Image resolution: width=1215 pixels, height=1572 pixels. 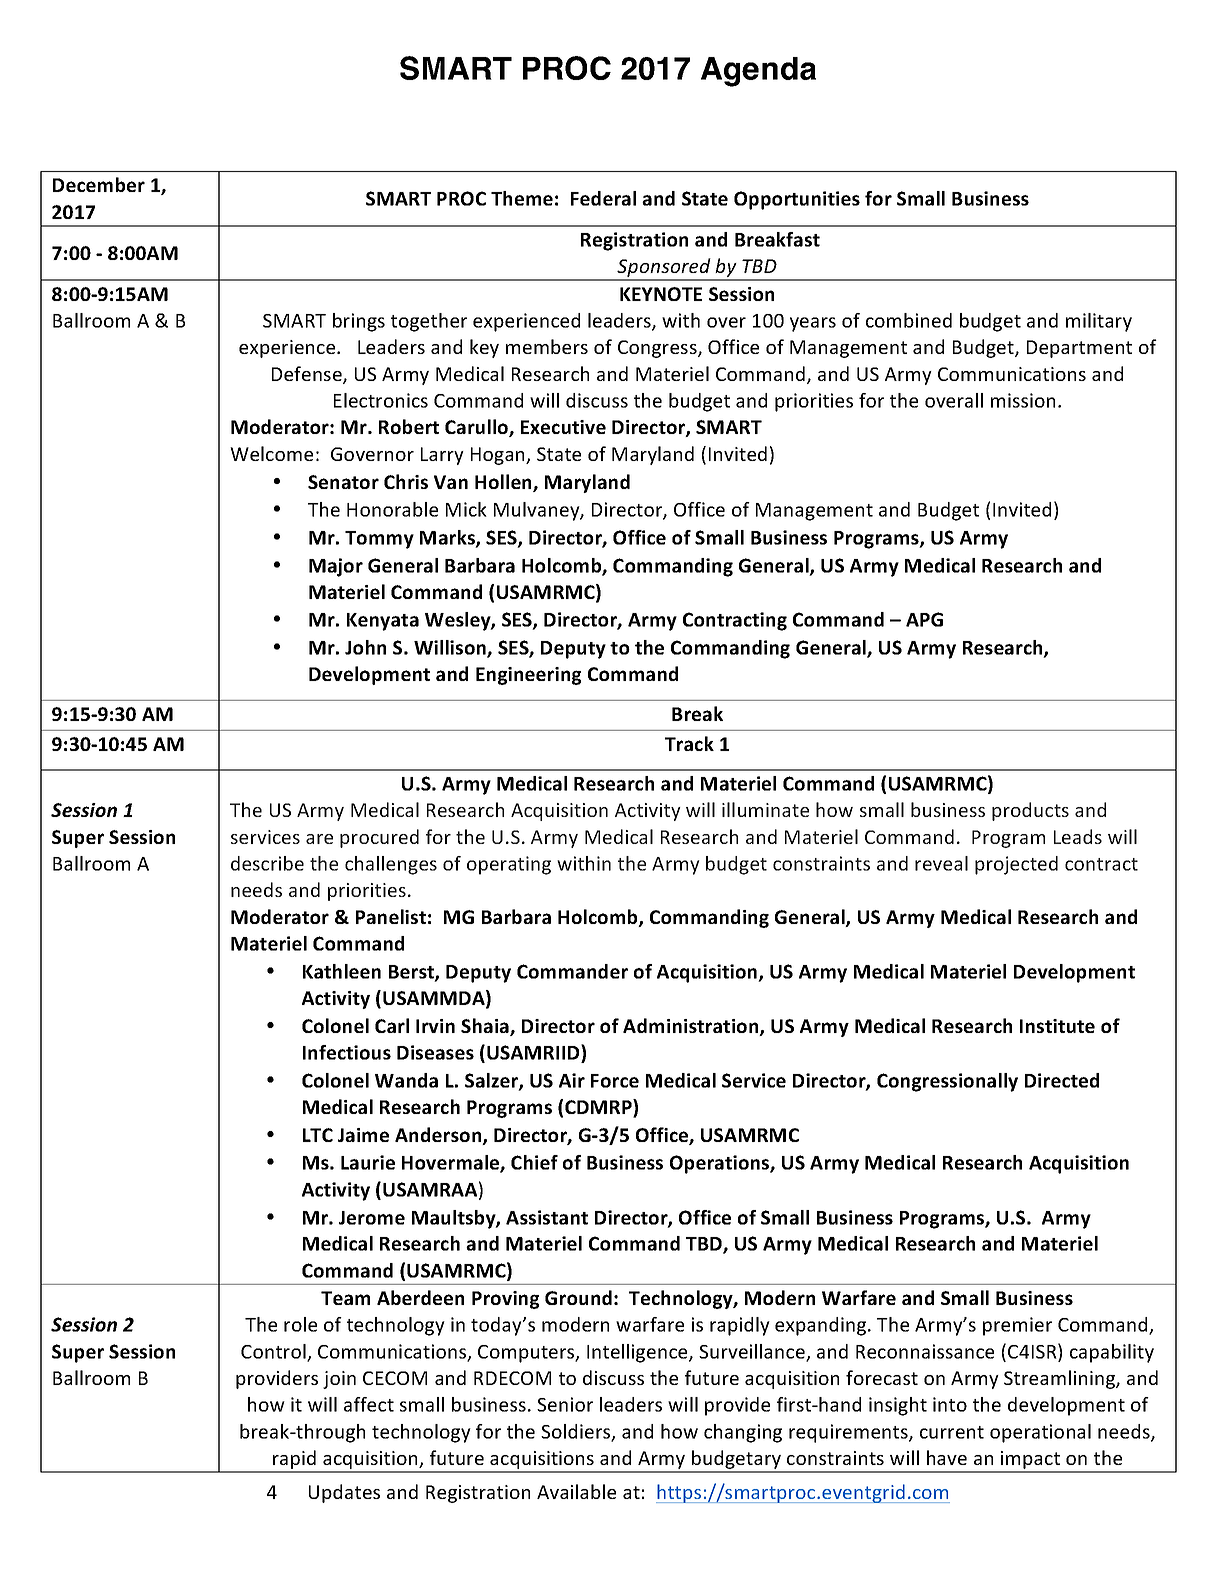 What do you see at coordinates (336, 567) in the screenshot?
I see `Major` at bounding box center [336, 567].
